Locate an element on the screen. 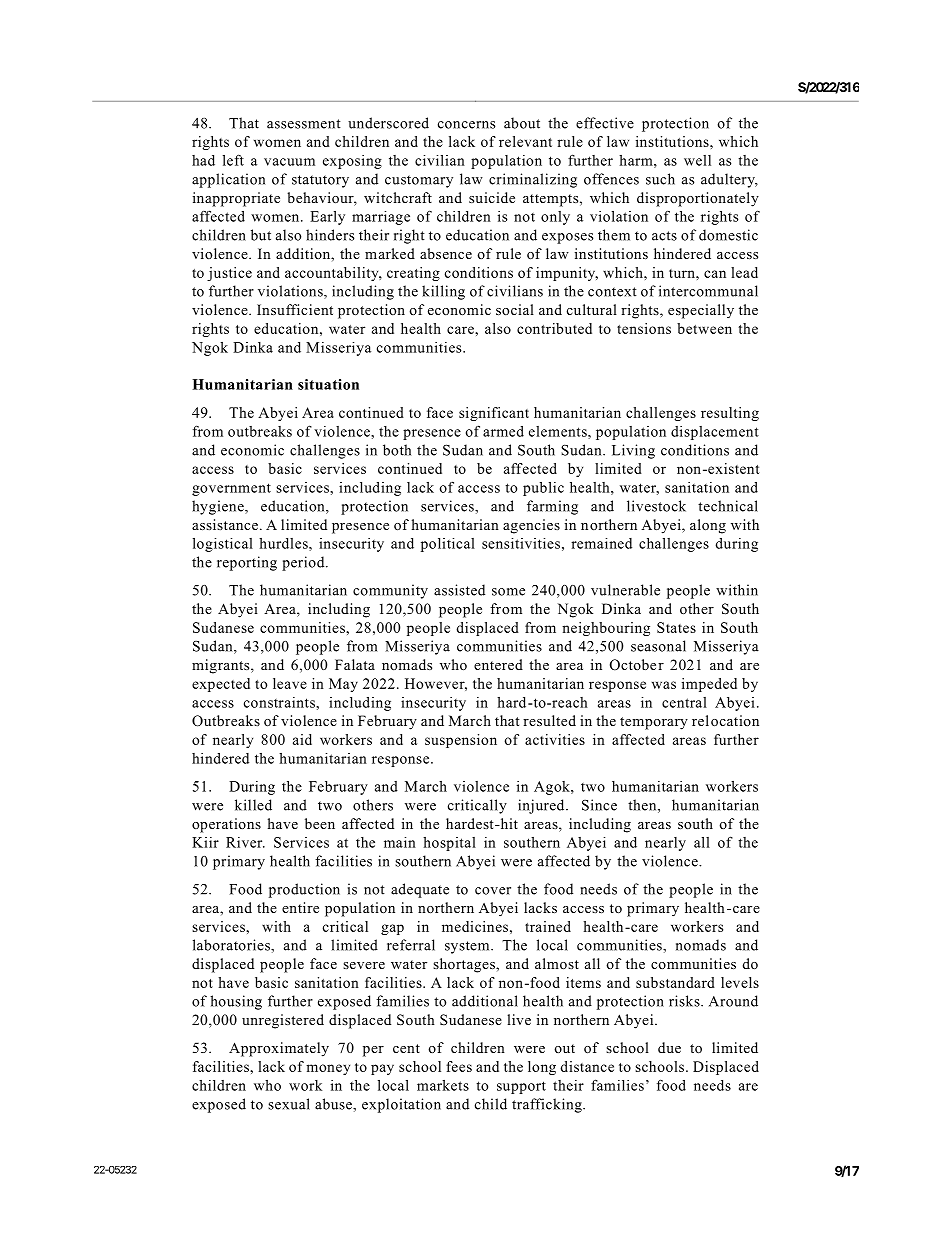 This screenshot has height=1233, width=952. between is located at coordinates (704, 328).
